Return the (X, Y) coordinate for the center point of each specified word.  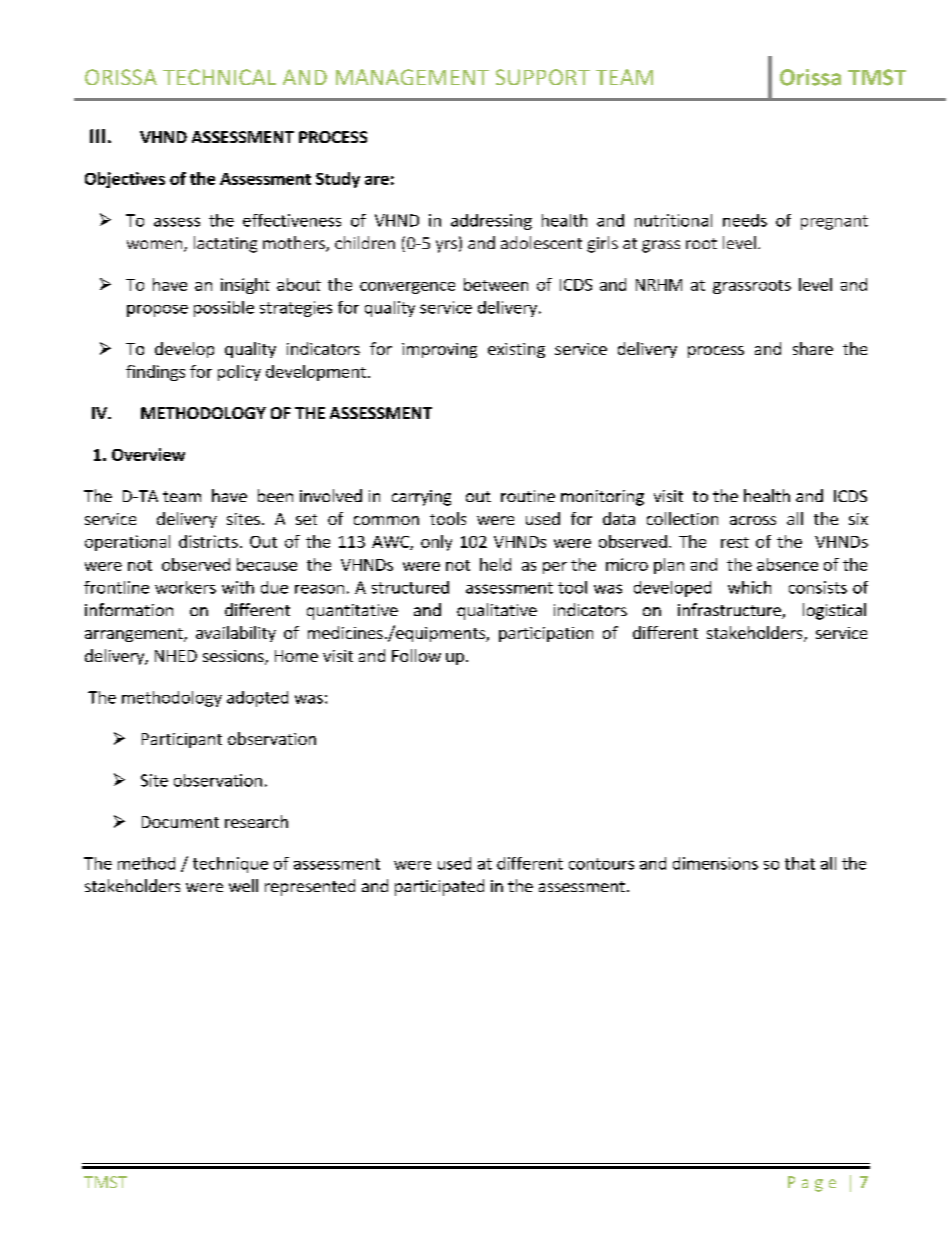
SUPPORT (543, 77)
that (800, 863)
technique (230, 865)
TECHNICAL (219, 77)
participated (439, 887)
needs (745, 220)
